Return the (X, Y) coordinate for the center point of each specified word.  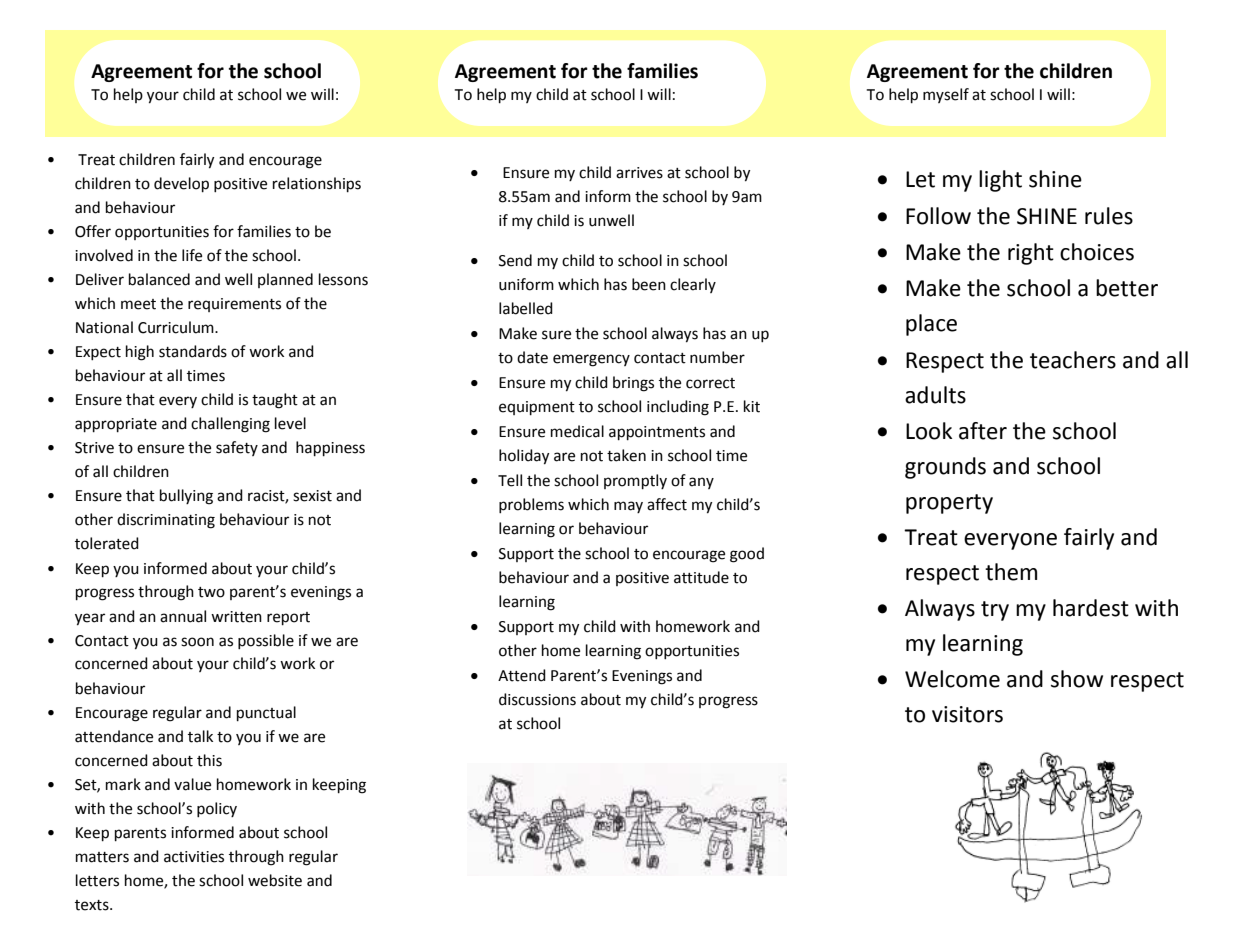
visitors (967, 714)
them (1011, 572)
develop (181, 185)
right (1031, 254)
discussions (537, 699)
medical (577, 431)
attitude (701, 577)
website (275, 880)
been (649, 284)
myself (946, 95)
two (211, 592)
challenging (230, 425)
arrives (639, 173)
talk (200, 736)
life (192, 255)
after (983, 431)
